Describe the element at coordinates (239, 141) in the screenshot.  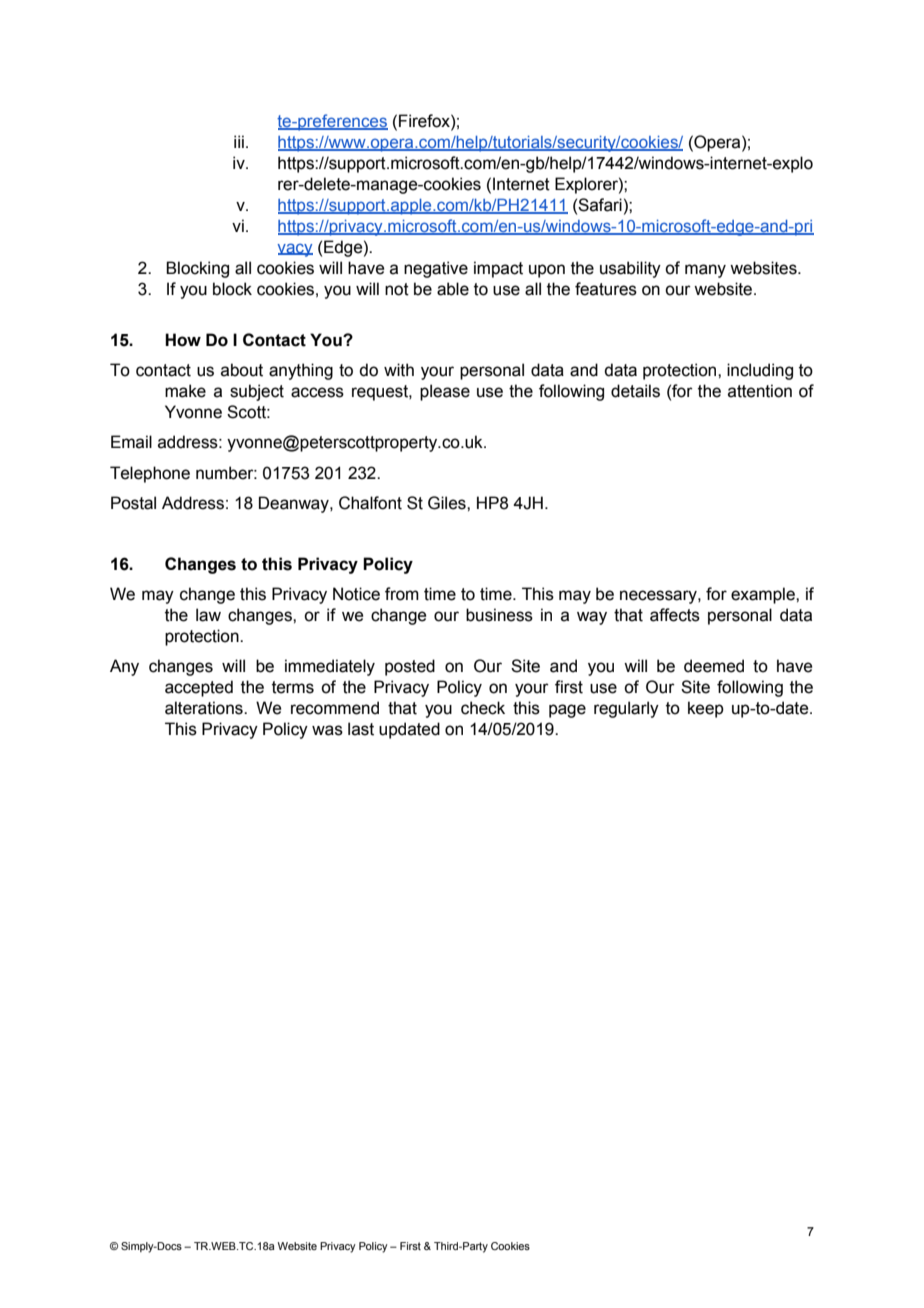
I see `iii` at that location.
